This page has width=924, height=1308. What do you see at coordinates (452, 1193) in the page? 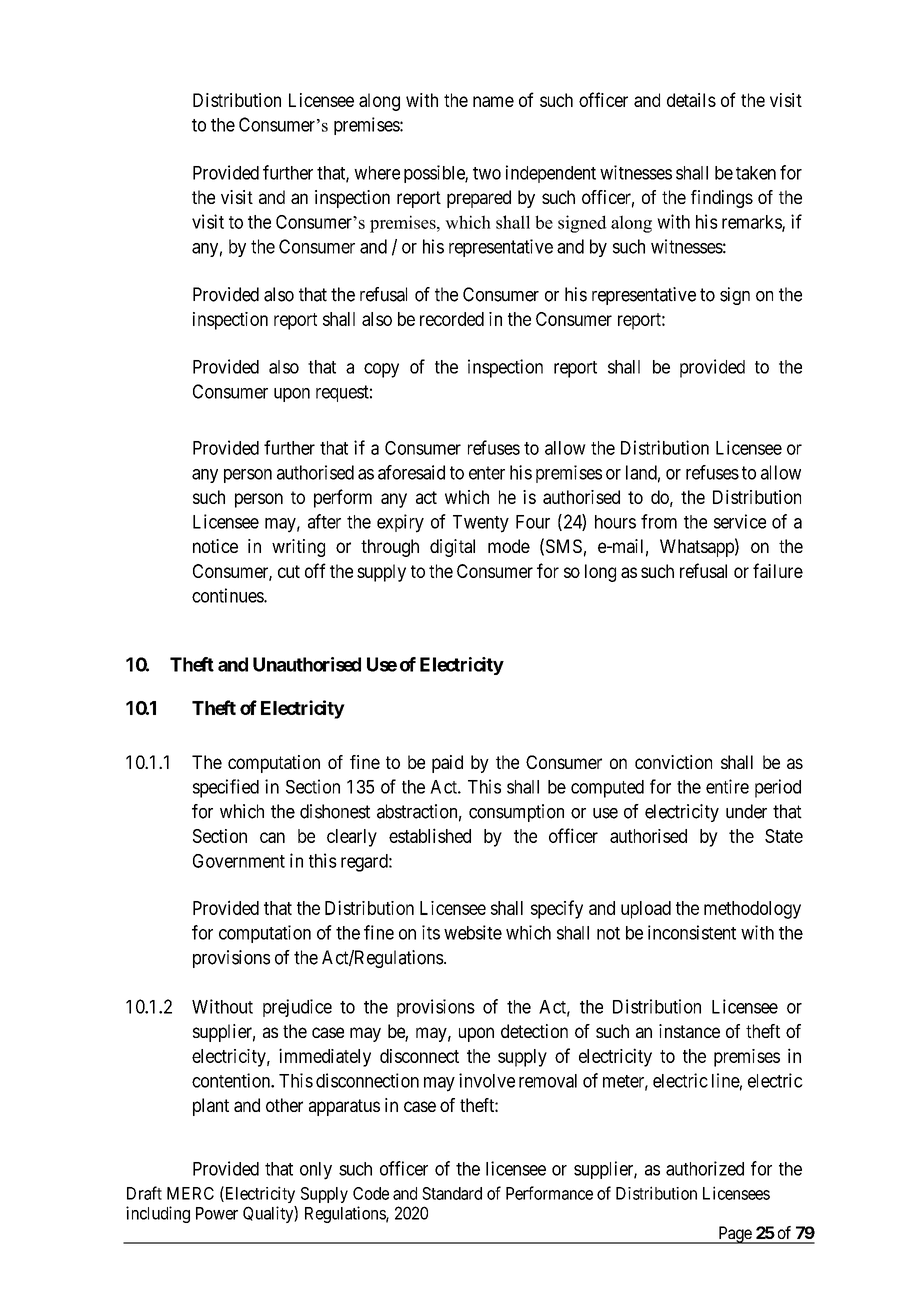
I see `Standard` at bounding box center [452, 1193].
